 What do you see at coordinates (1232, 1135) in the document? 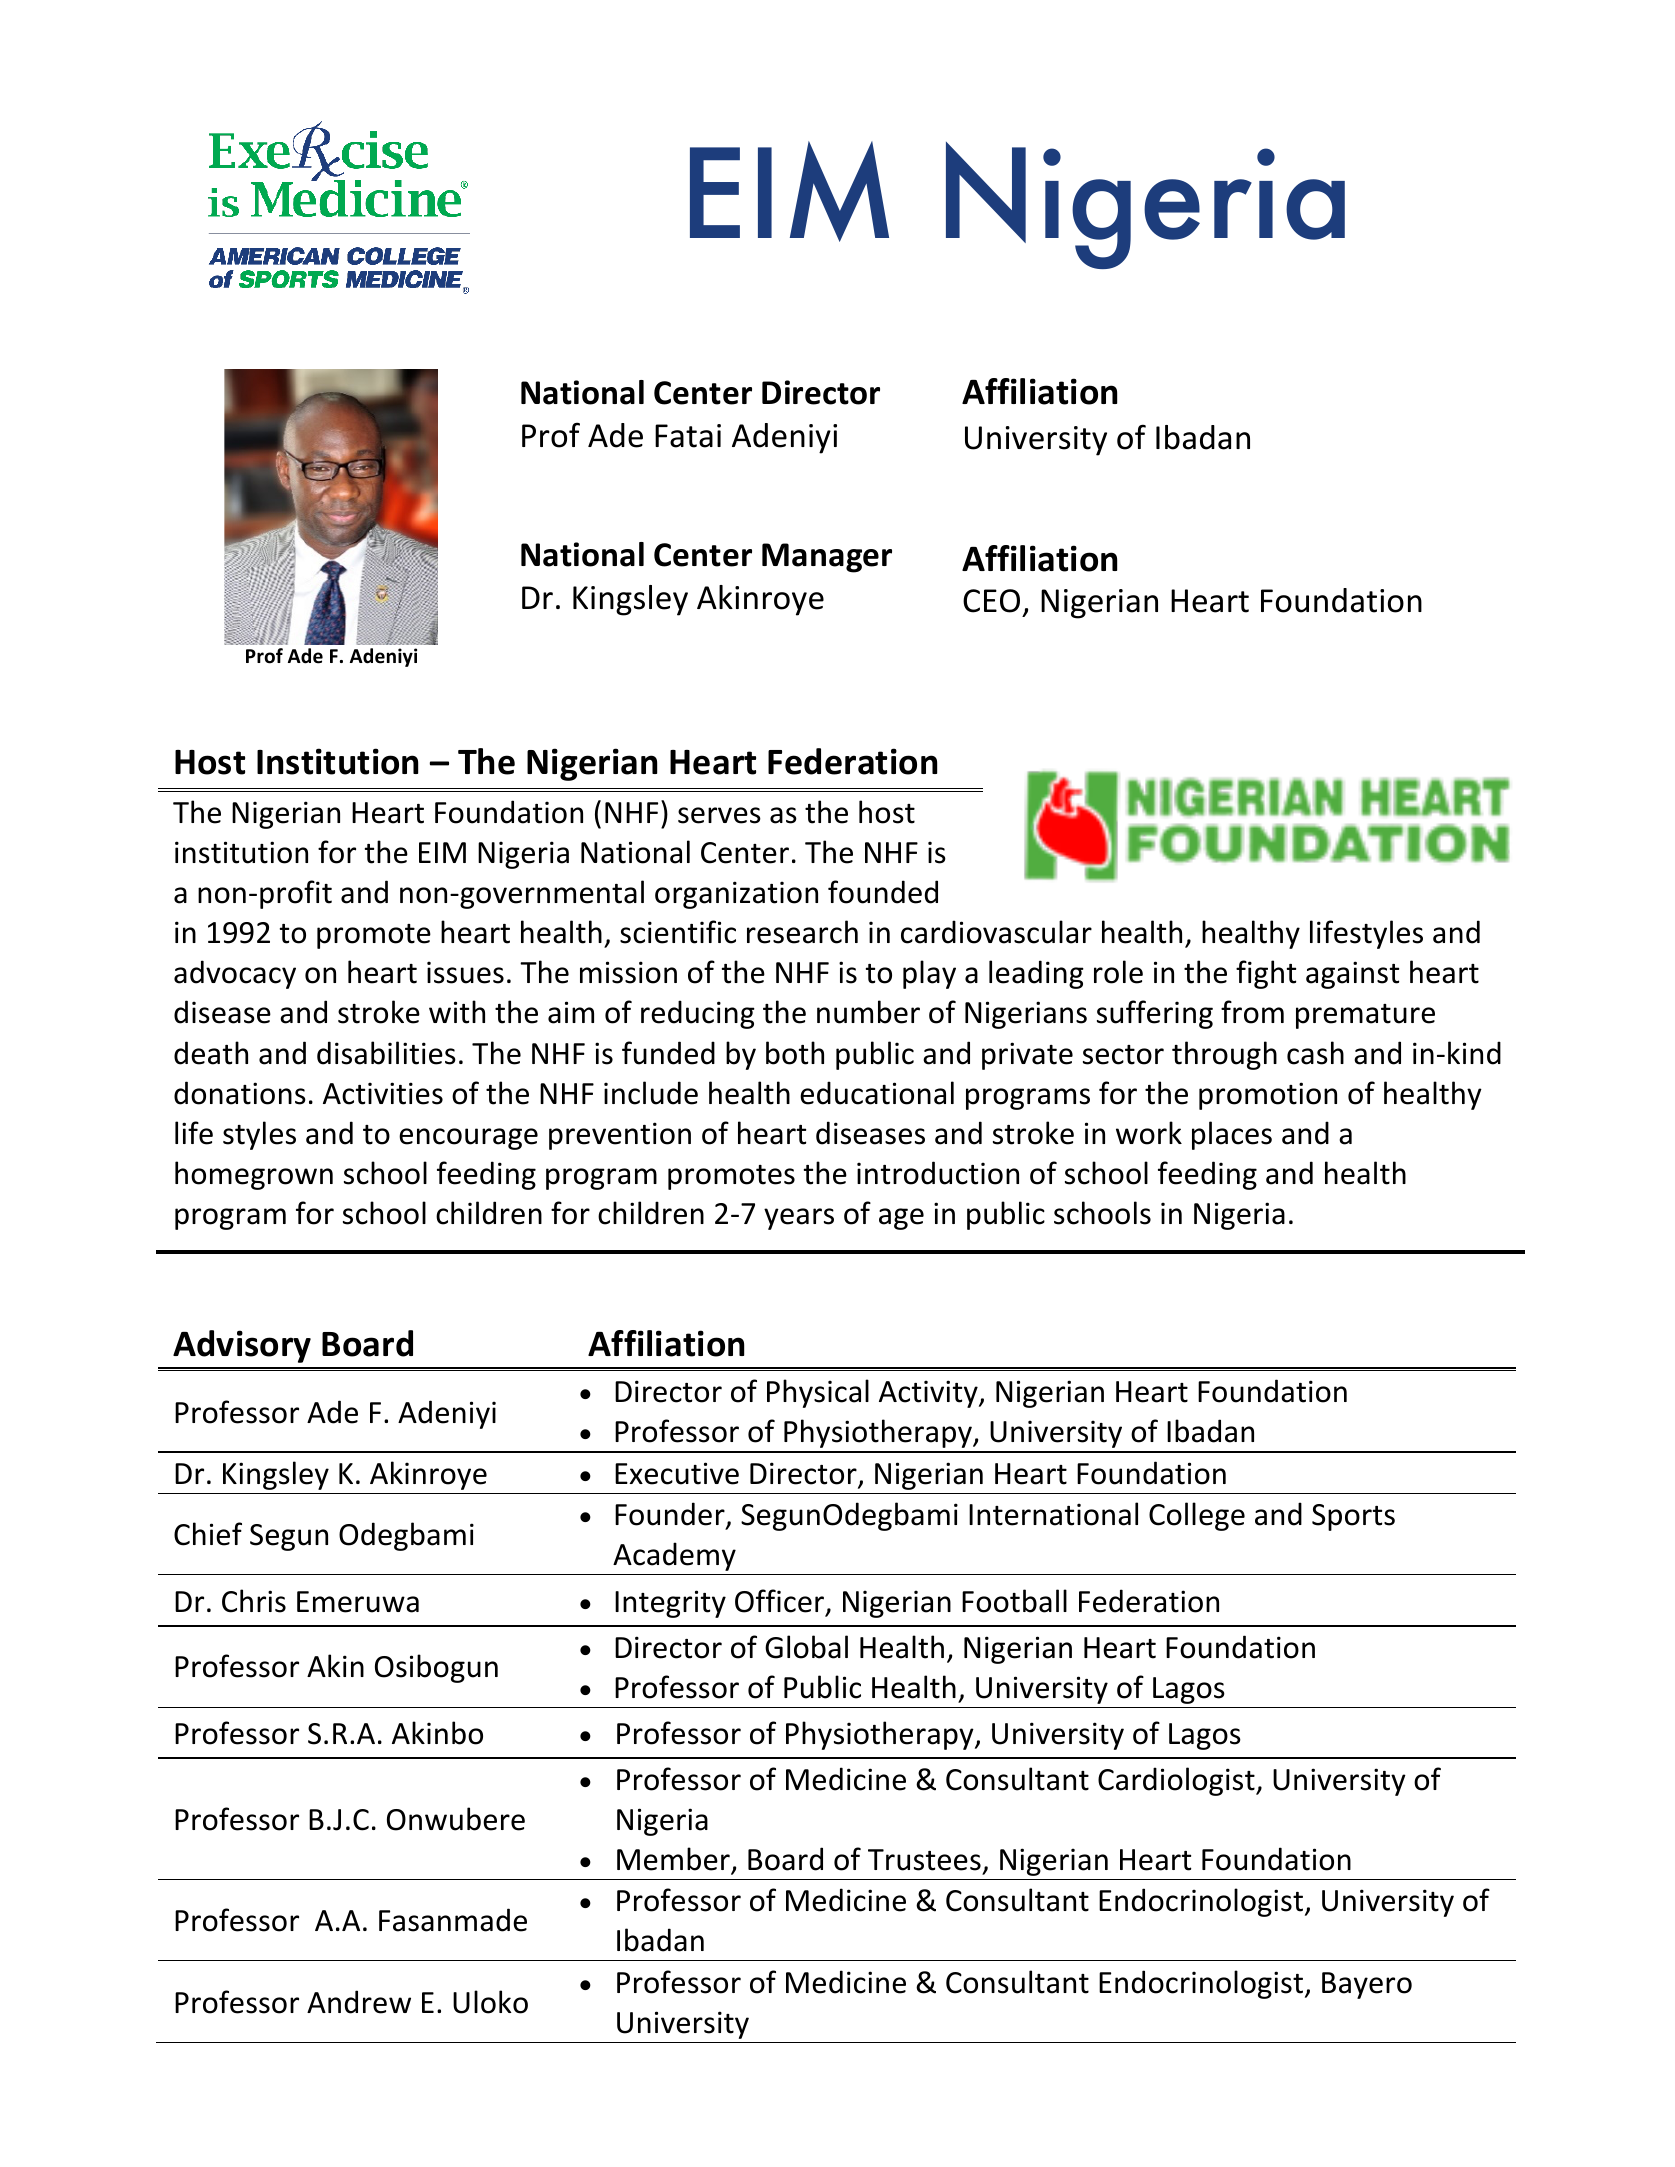
I see `places` at bounding box center [1232, 1135].
